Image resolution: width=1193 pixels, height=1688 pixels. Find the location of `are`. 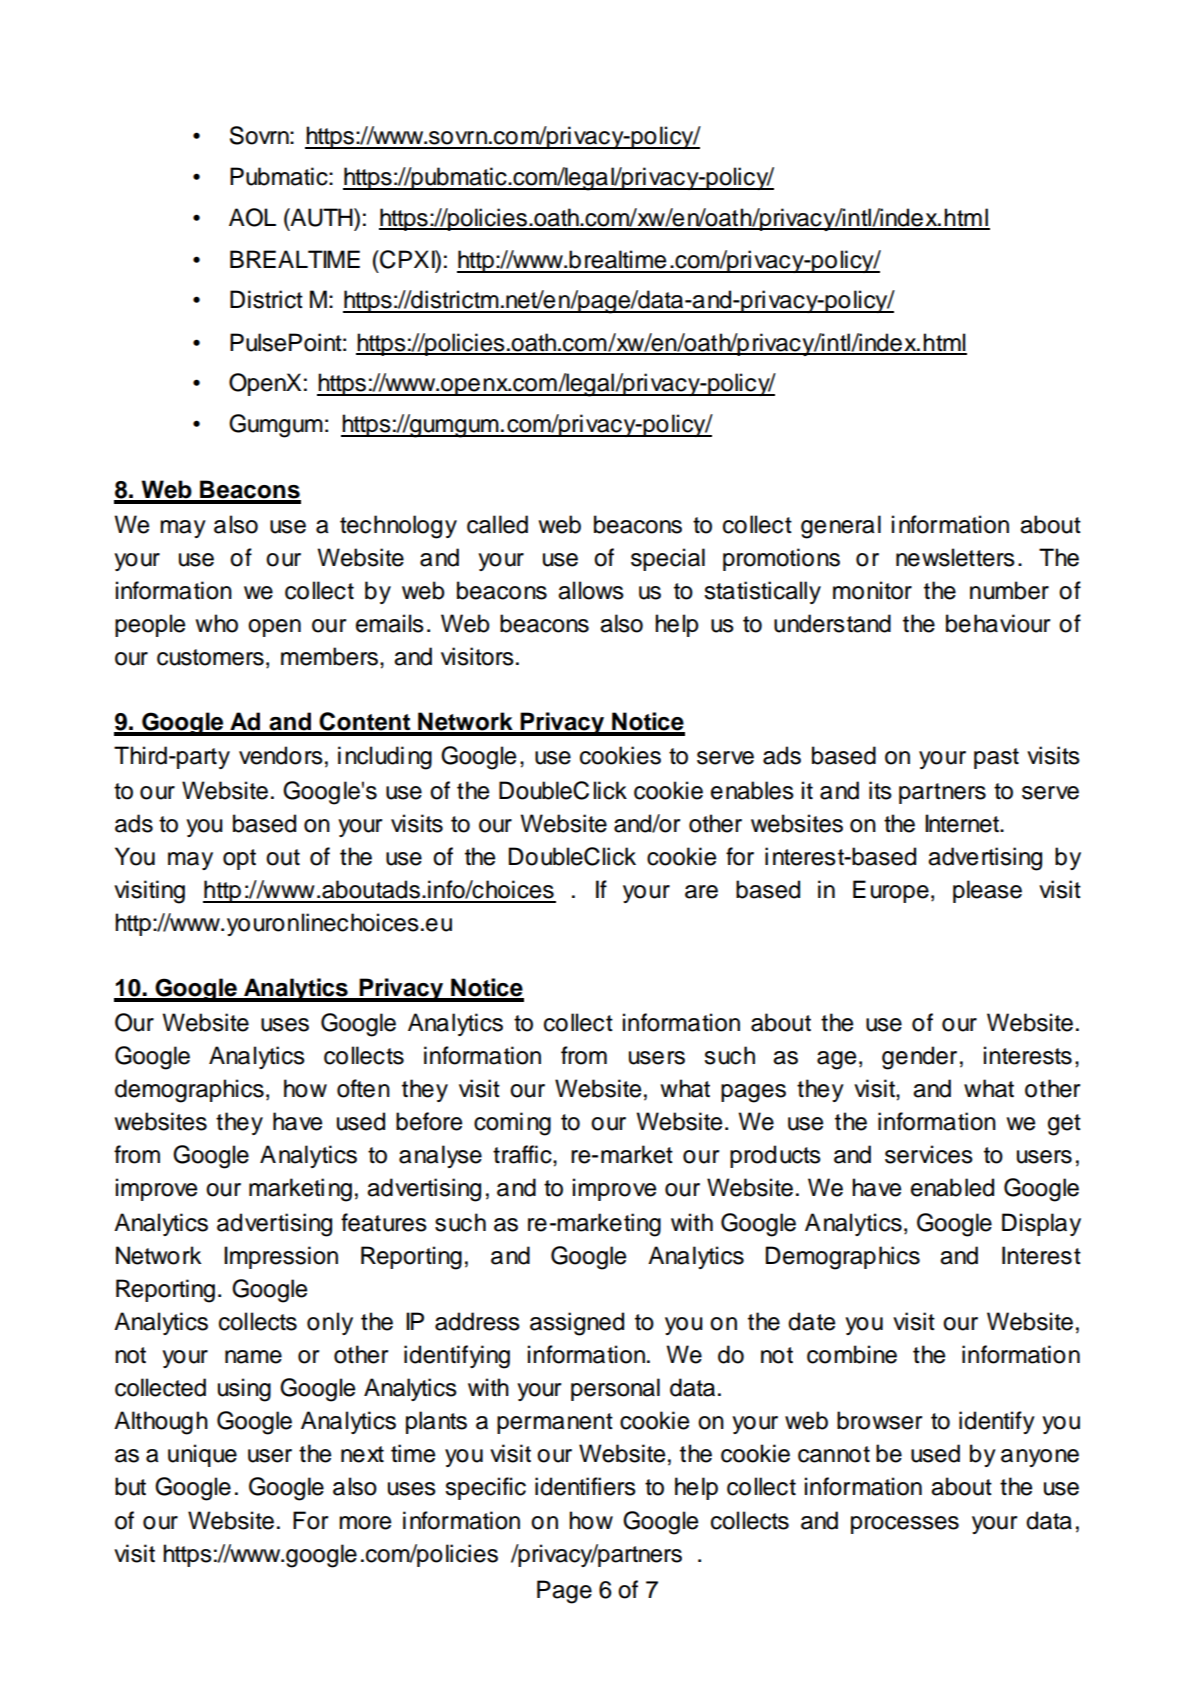

are is located at coordinates (701, 892).
